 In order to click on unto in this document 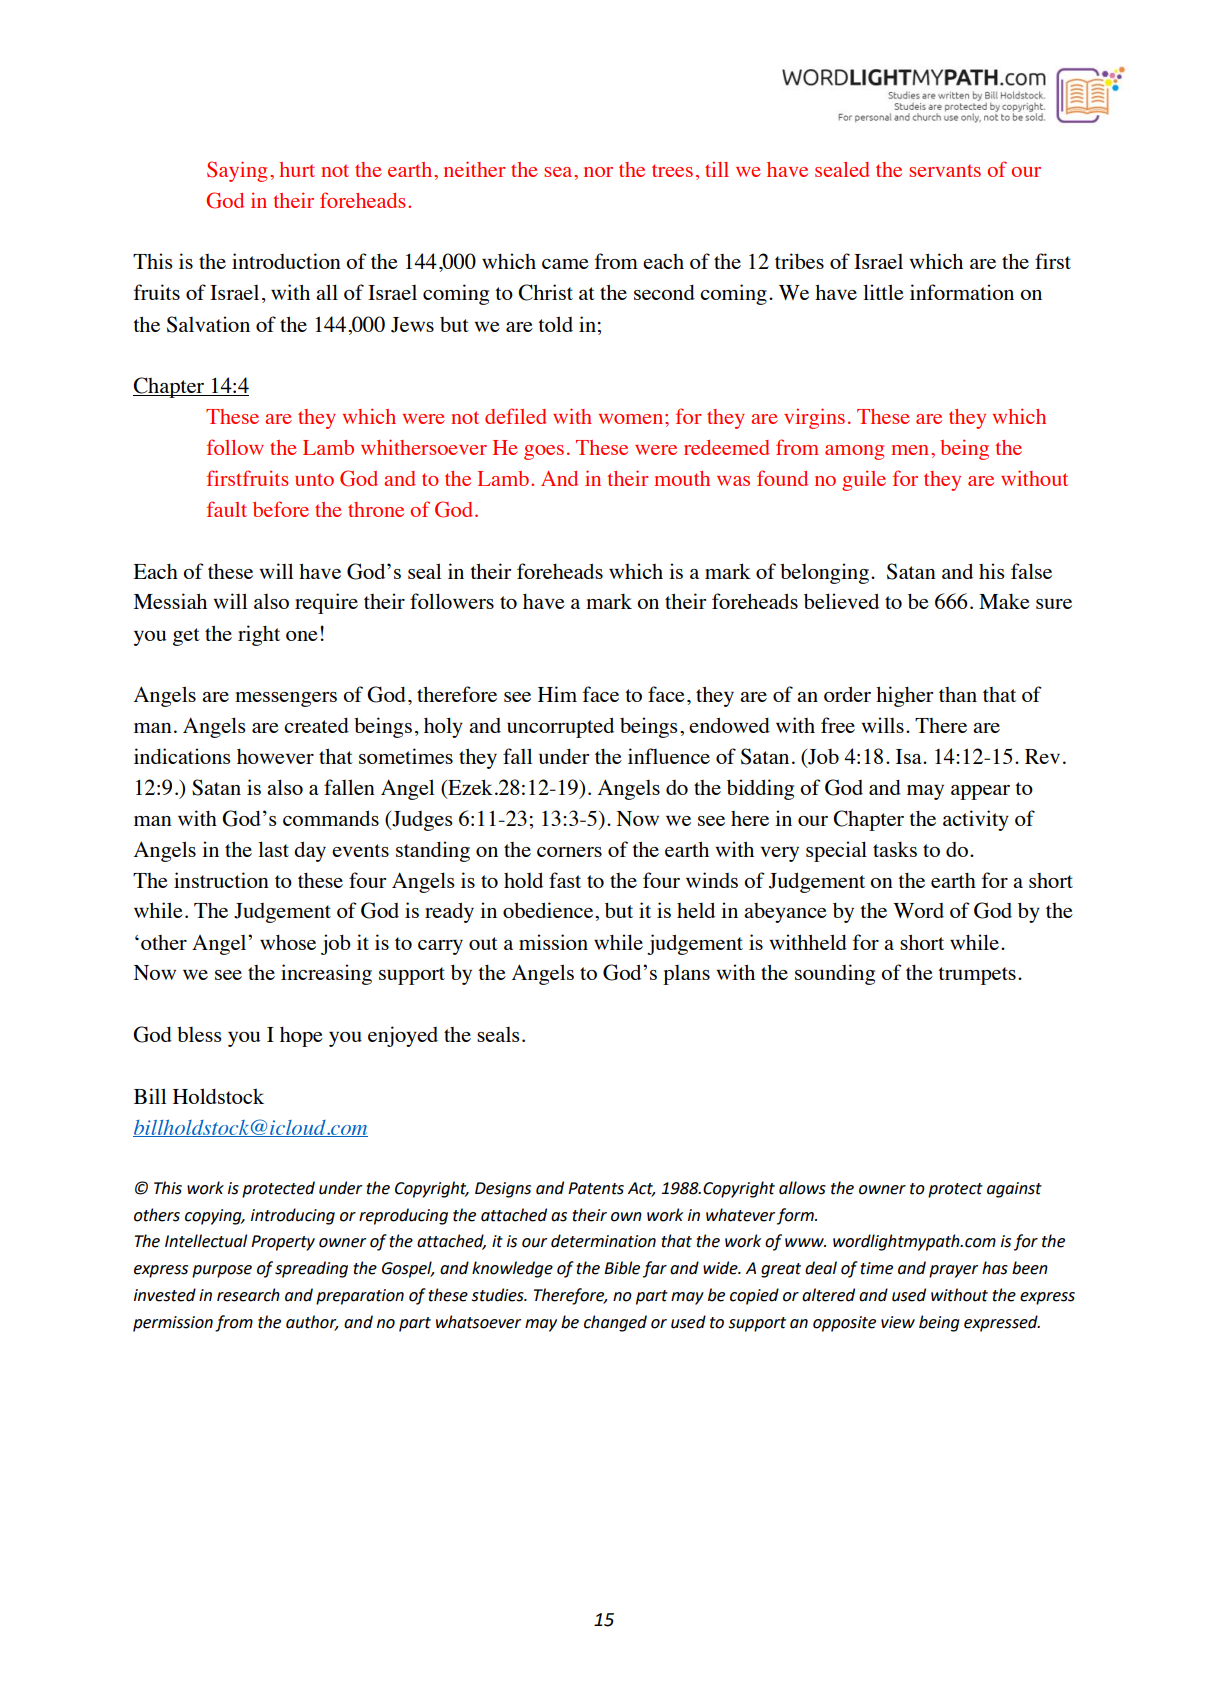, I will do `click(314, 479)`.
